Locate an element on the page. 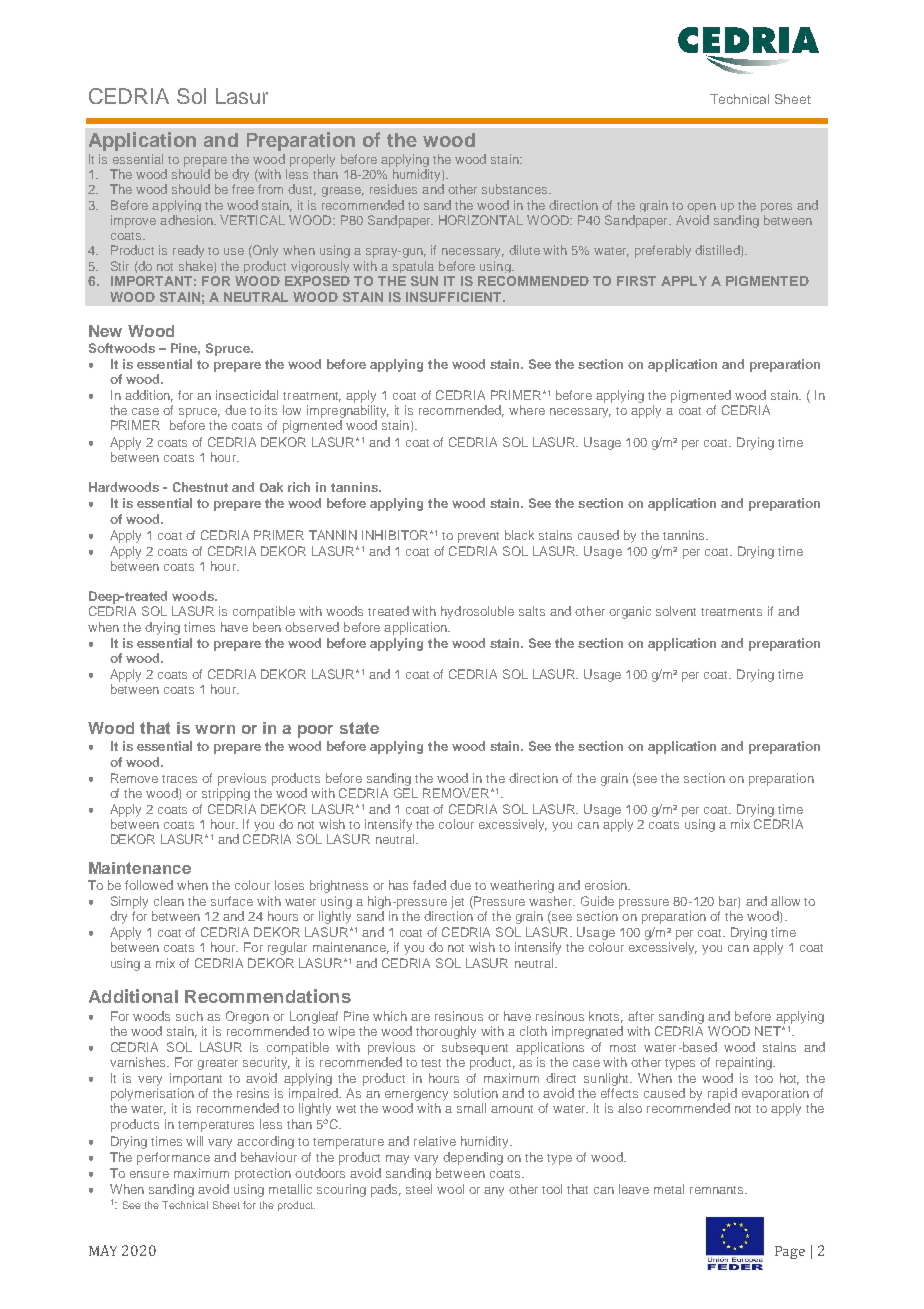 This page has height=1309, width=924. faded is located at coordinates (429, 885).
